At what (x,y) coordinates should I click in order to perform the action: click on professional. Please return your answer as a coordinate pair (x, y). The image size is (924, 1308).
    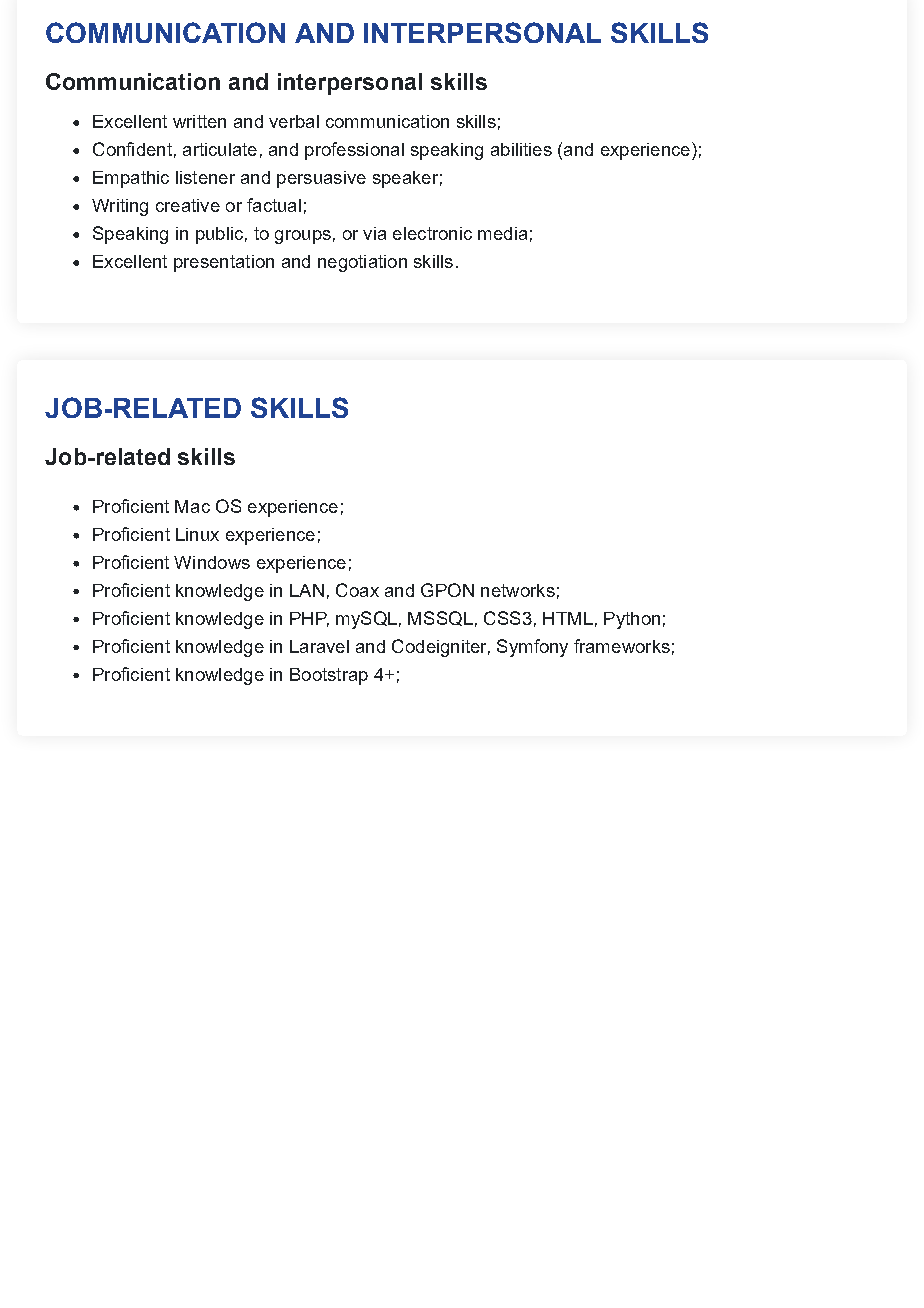
    Looking at the image, I should click on (354, 151).
